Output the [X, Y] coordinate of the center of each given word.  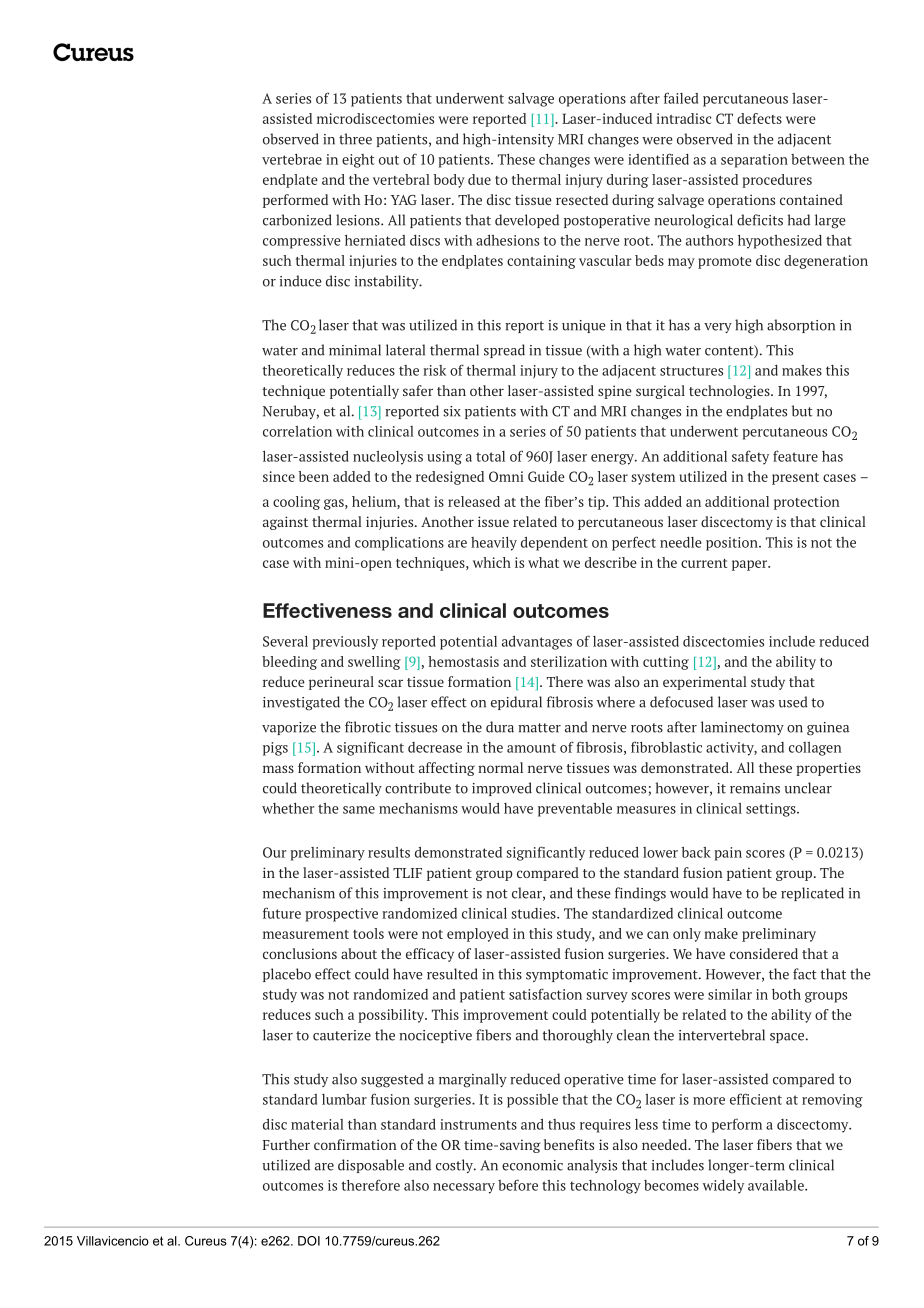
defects [759, 118]
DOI [309, 1241]
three [355, 139]
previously [345, 643]
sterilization [569, 661]
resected [582, 199]
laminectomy [742, 728]
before [518, 1185]
